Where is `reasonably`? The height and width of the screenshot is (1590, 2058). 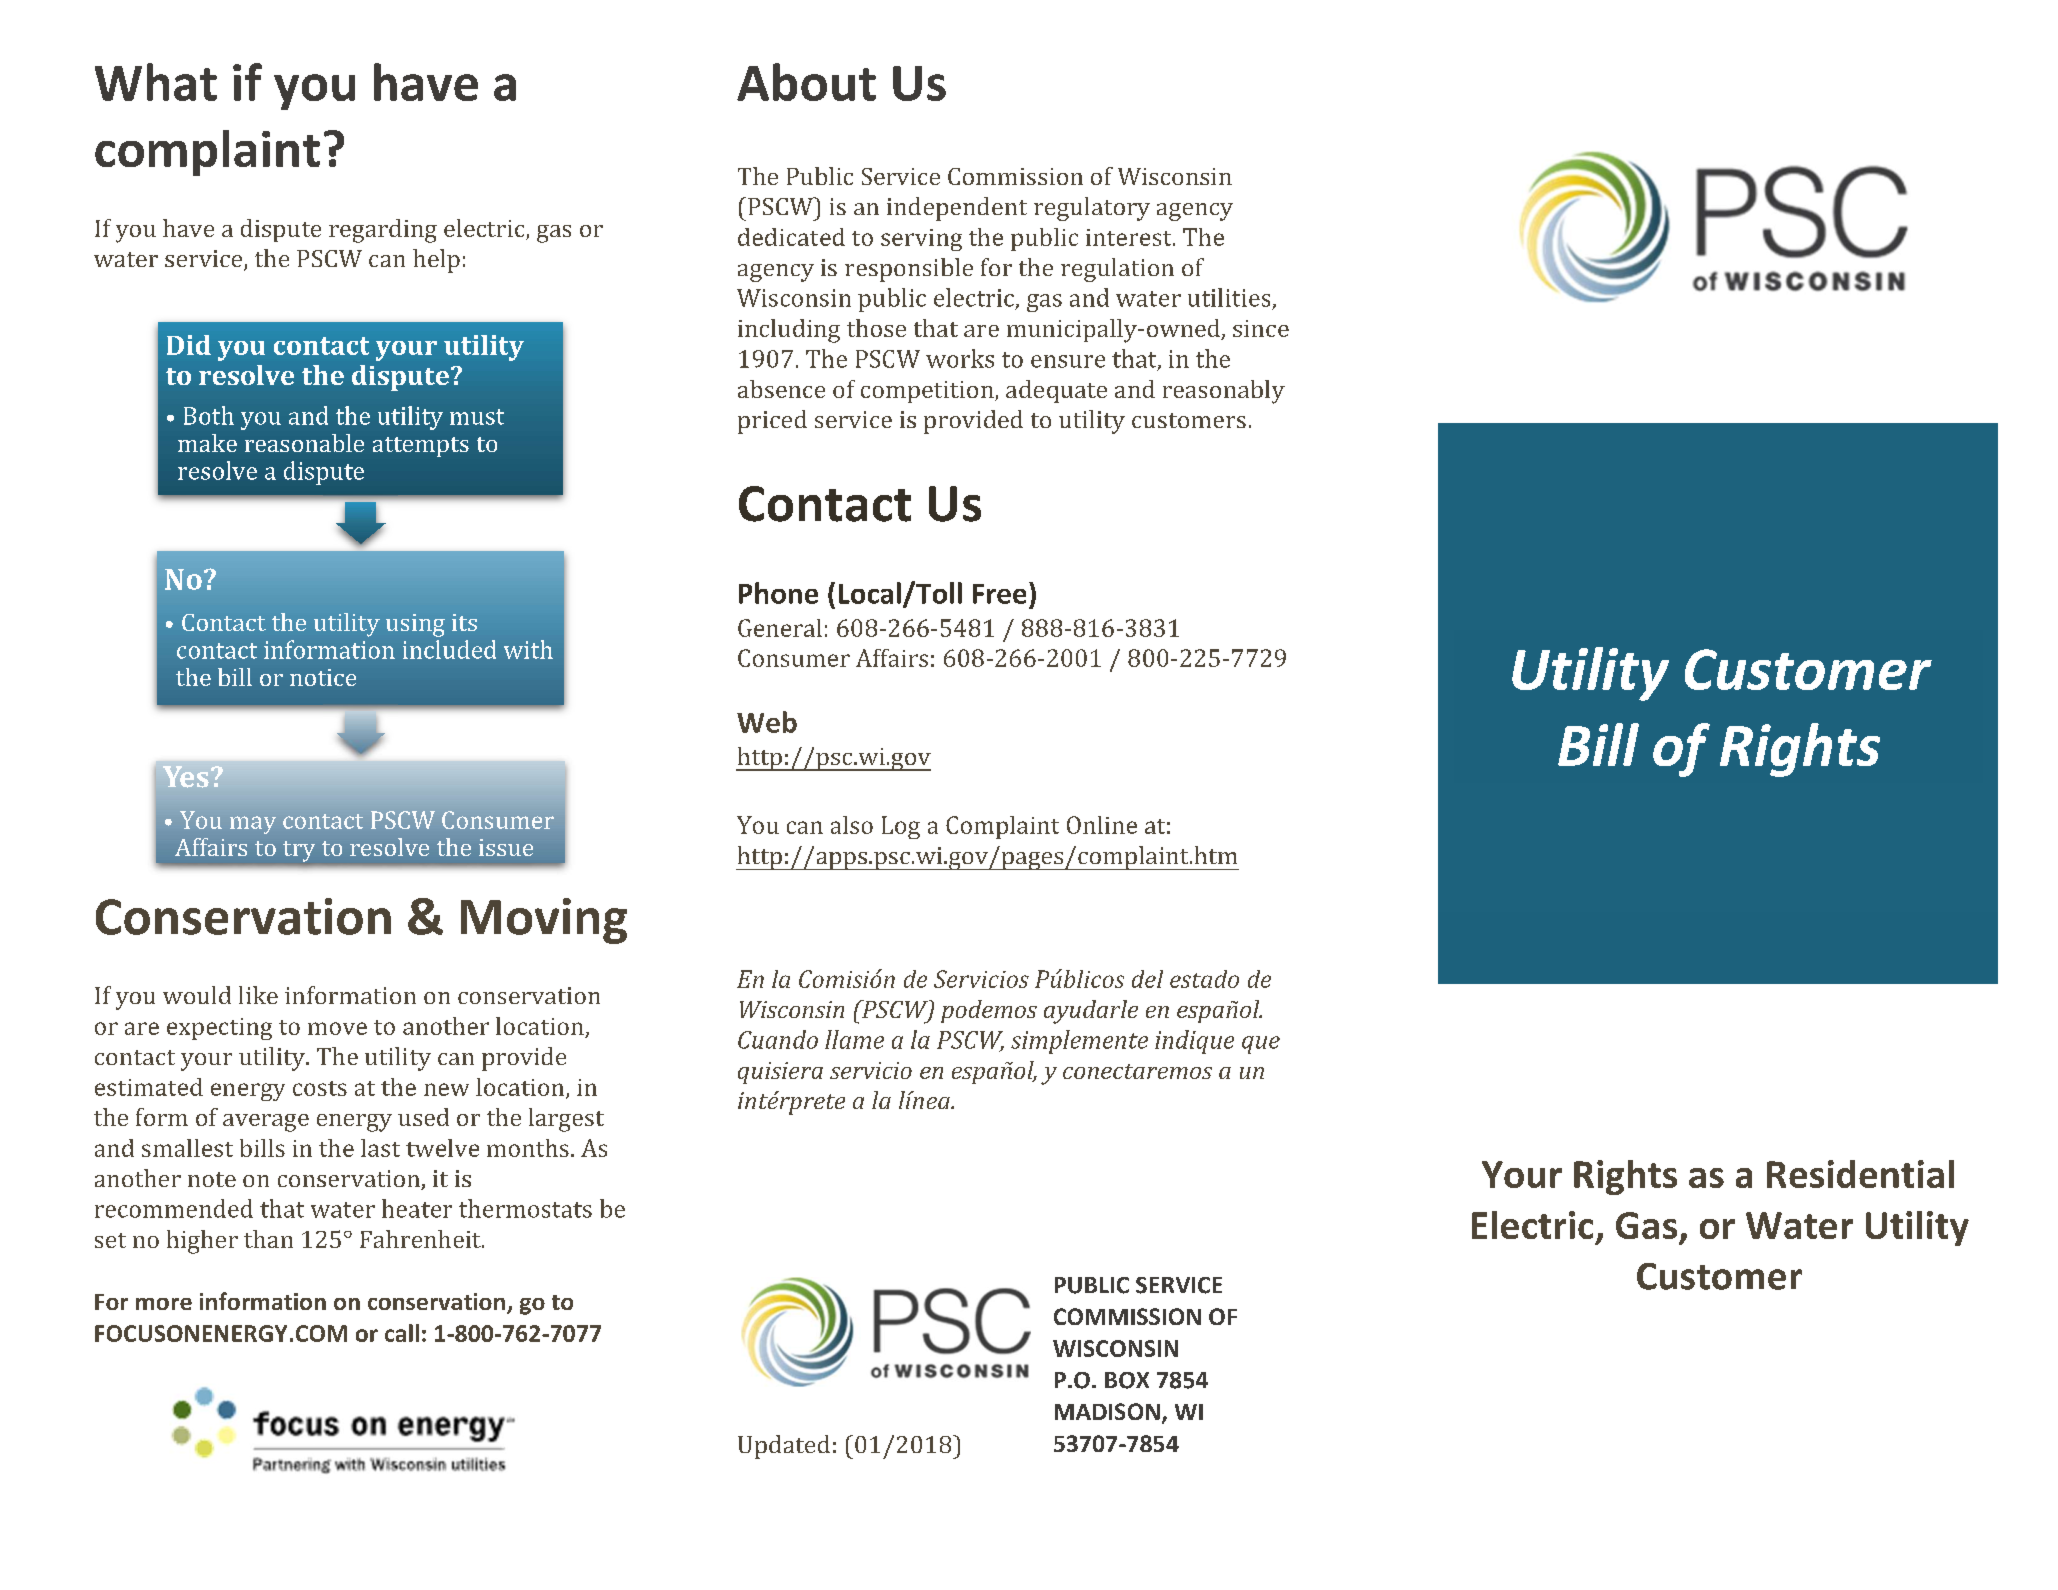
reasonably is located at coordinates (1224, 392).
